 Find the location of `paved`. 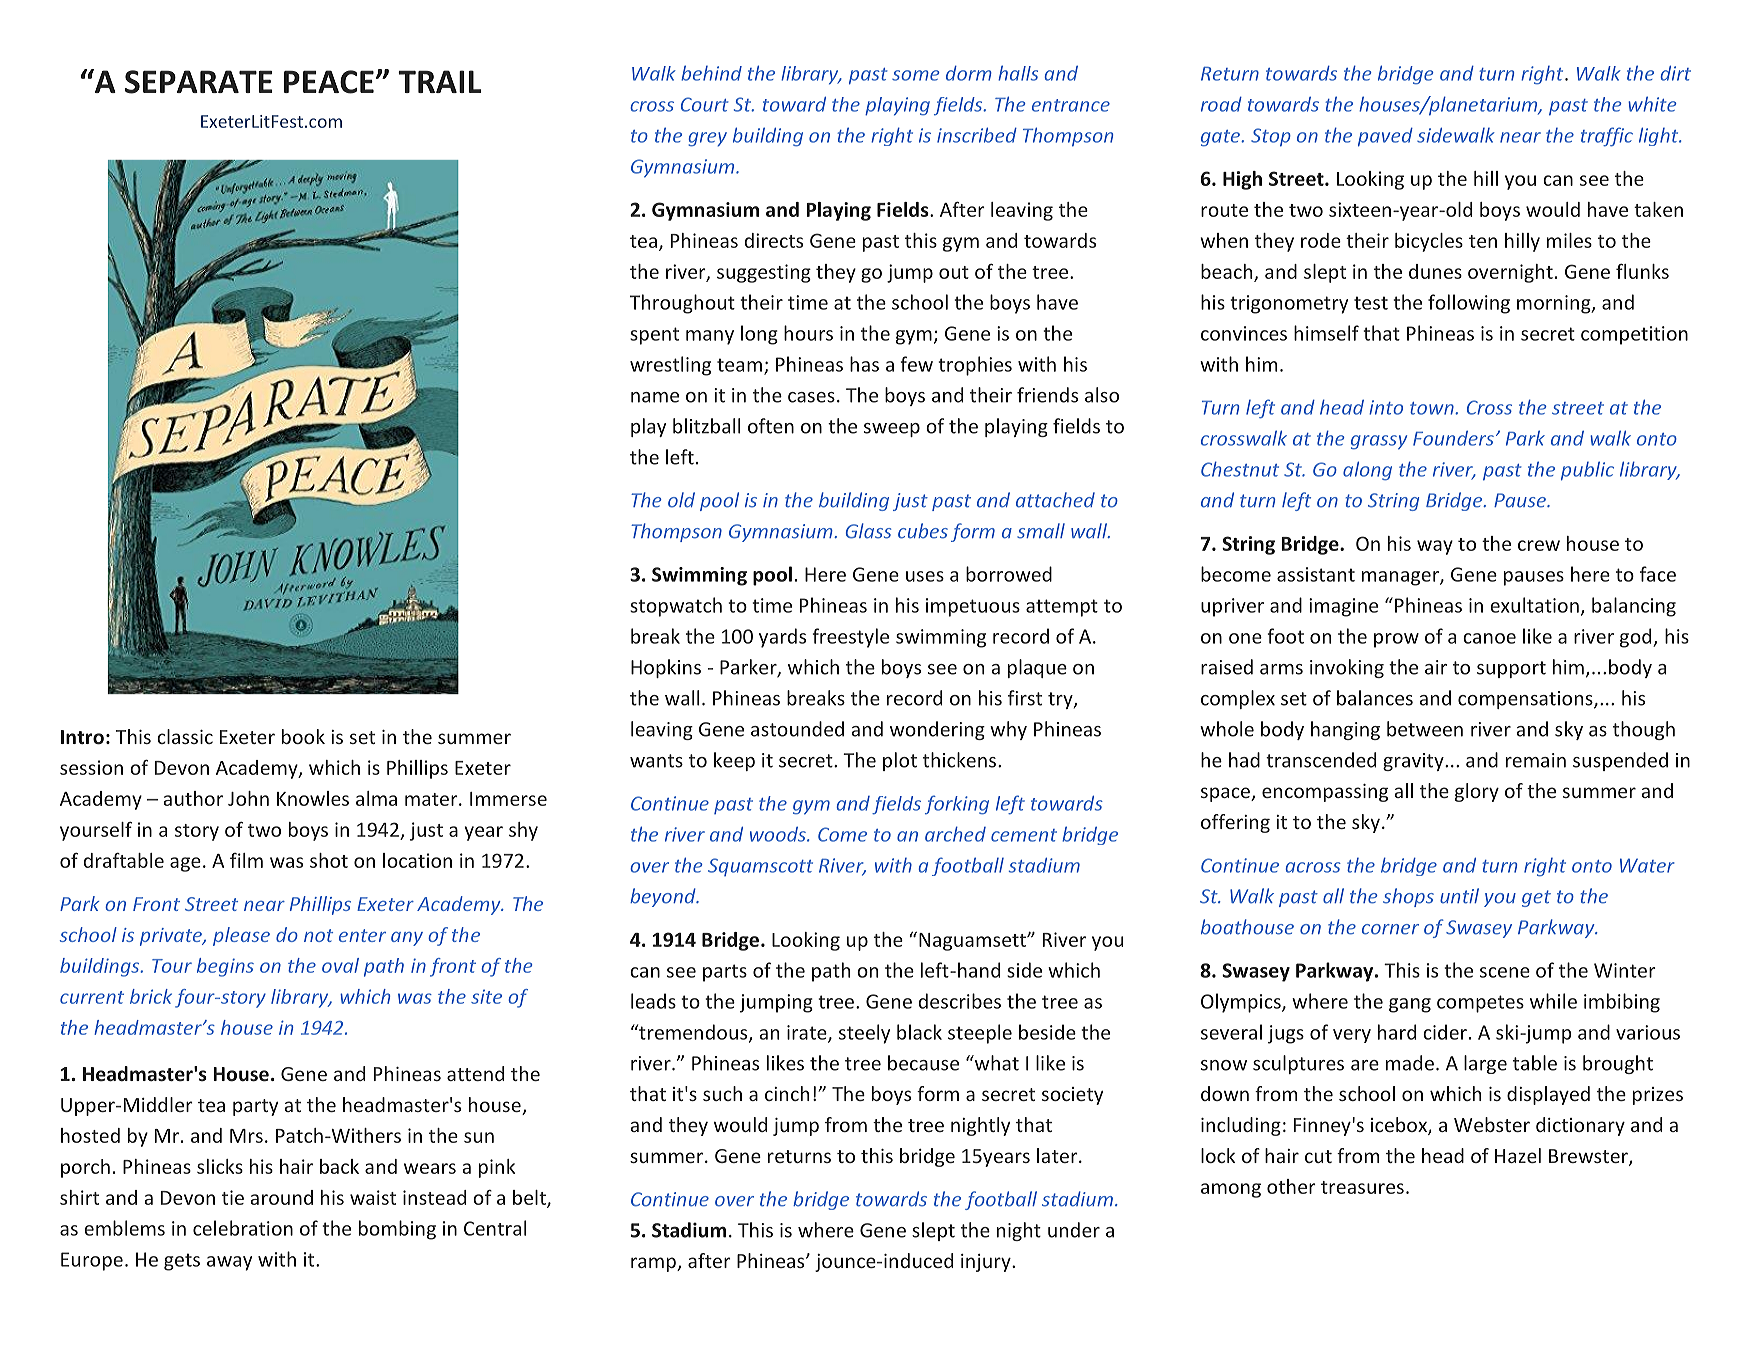

paved is located at coordinates (1385, 137).
